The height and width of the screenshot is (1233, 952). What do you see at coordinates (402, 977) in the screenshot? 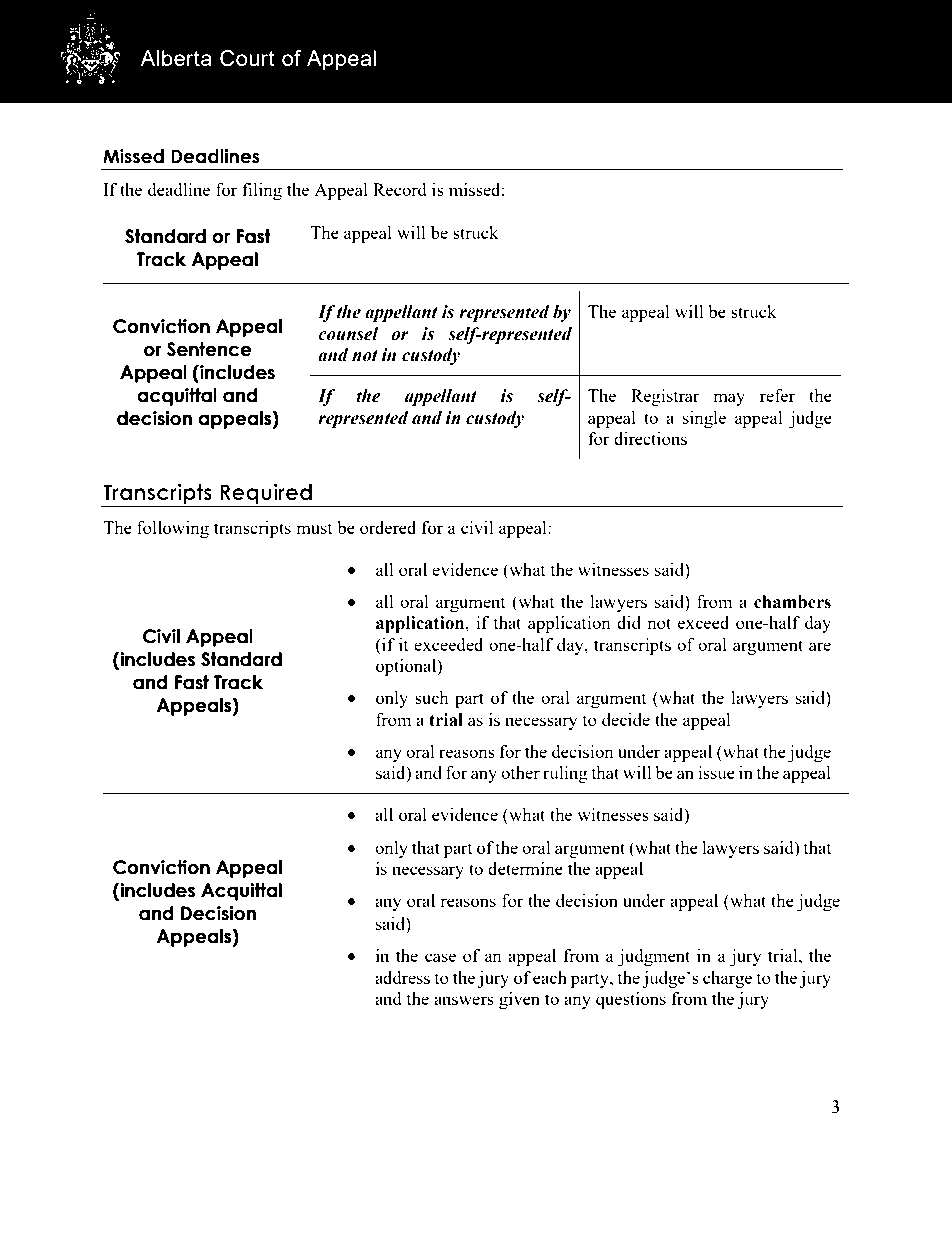
I see `address` at bounding box center [402, 977].
